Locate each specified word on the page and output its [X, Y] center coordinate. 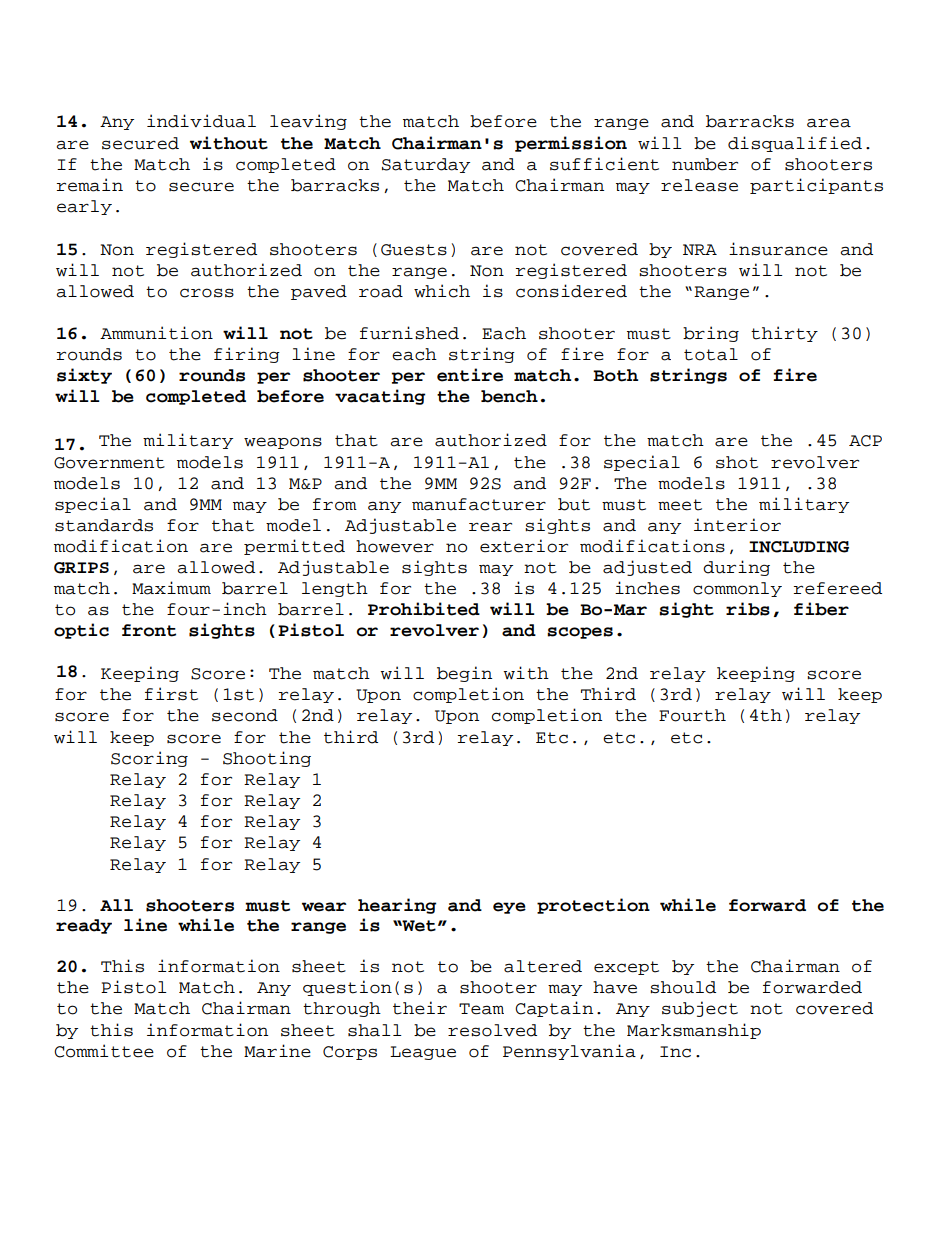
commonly [737, 589]
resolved [492, 1030]
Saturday [426, 165]
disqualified [795, 144]
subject [700, 1009]
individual [201, 121]
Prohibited [424, 609]
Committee [104, 1051]
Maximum [171, 588]
